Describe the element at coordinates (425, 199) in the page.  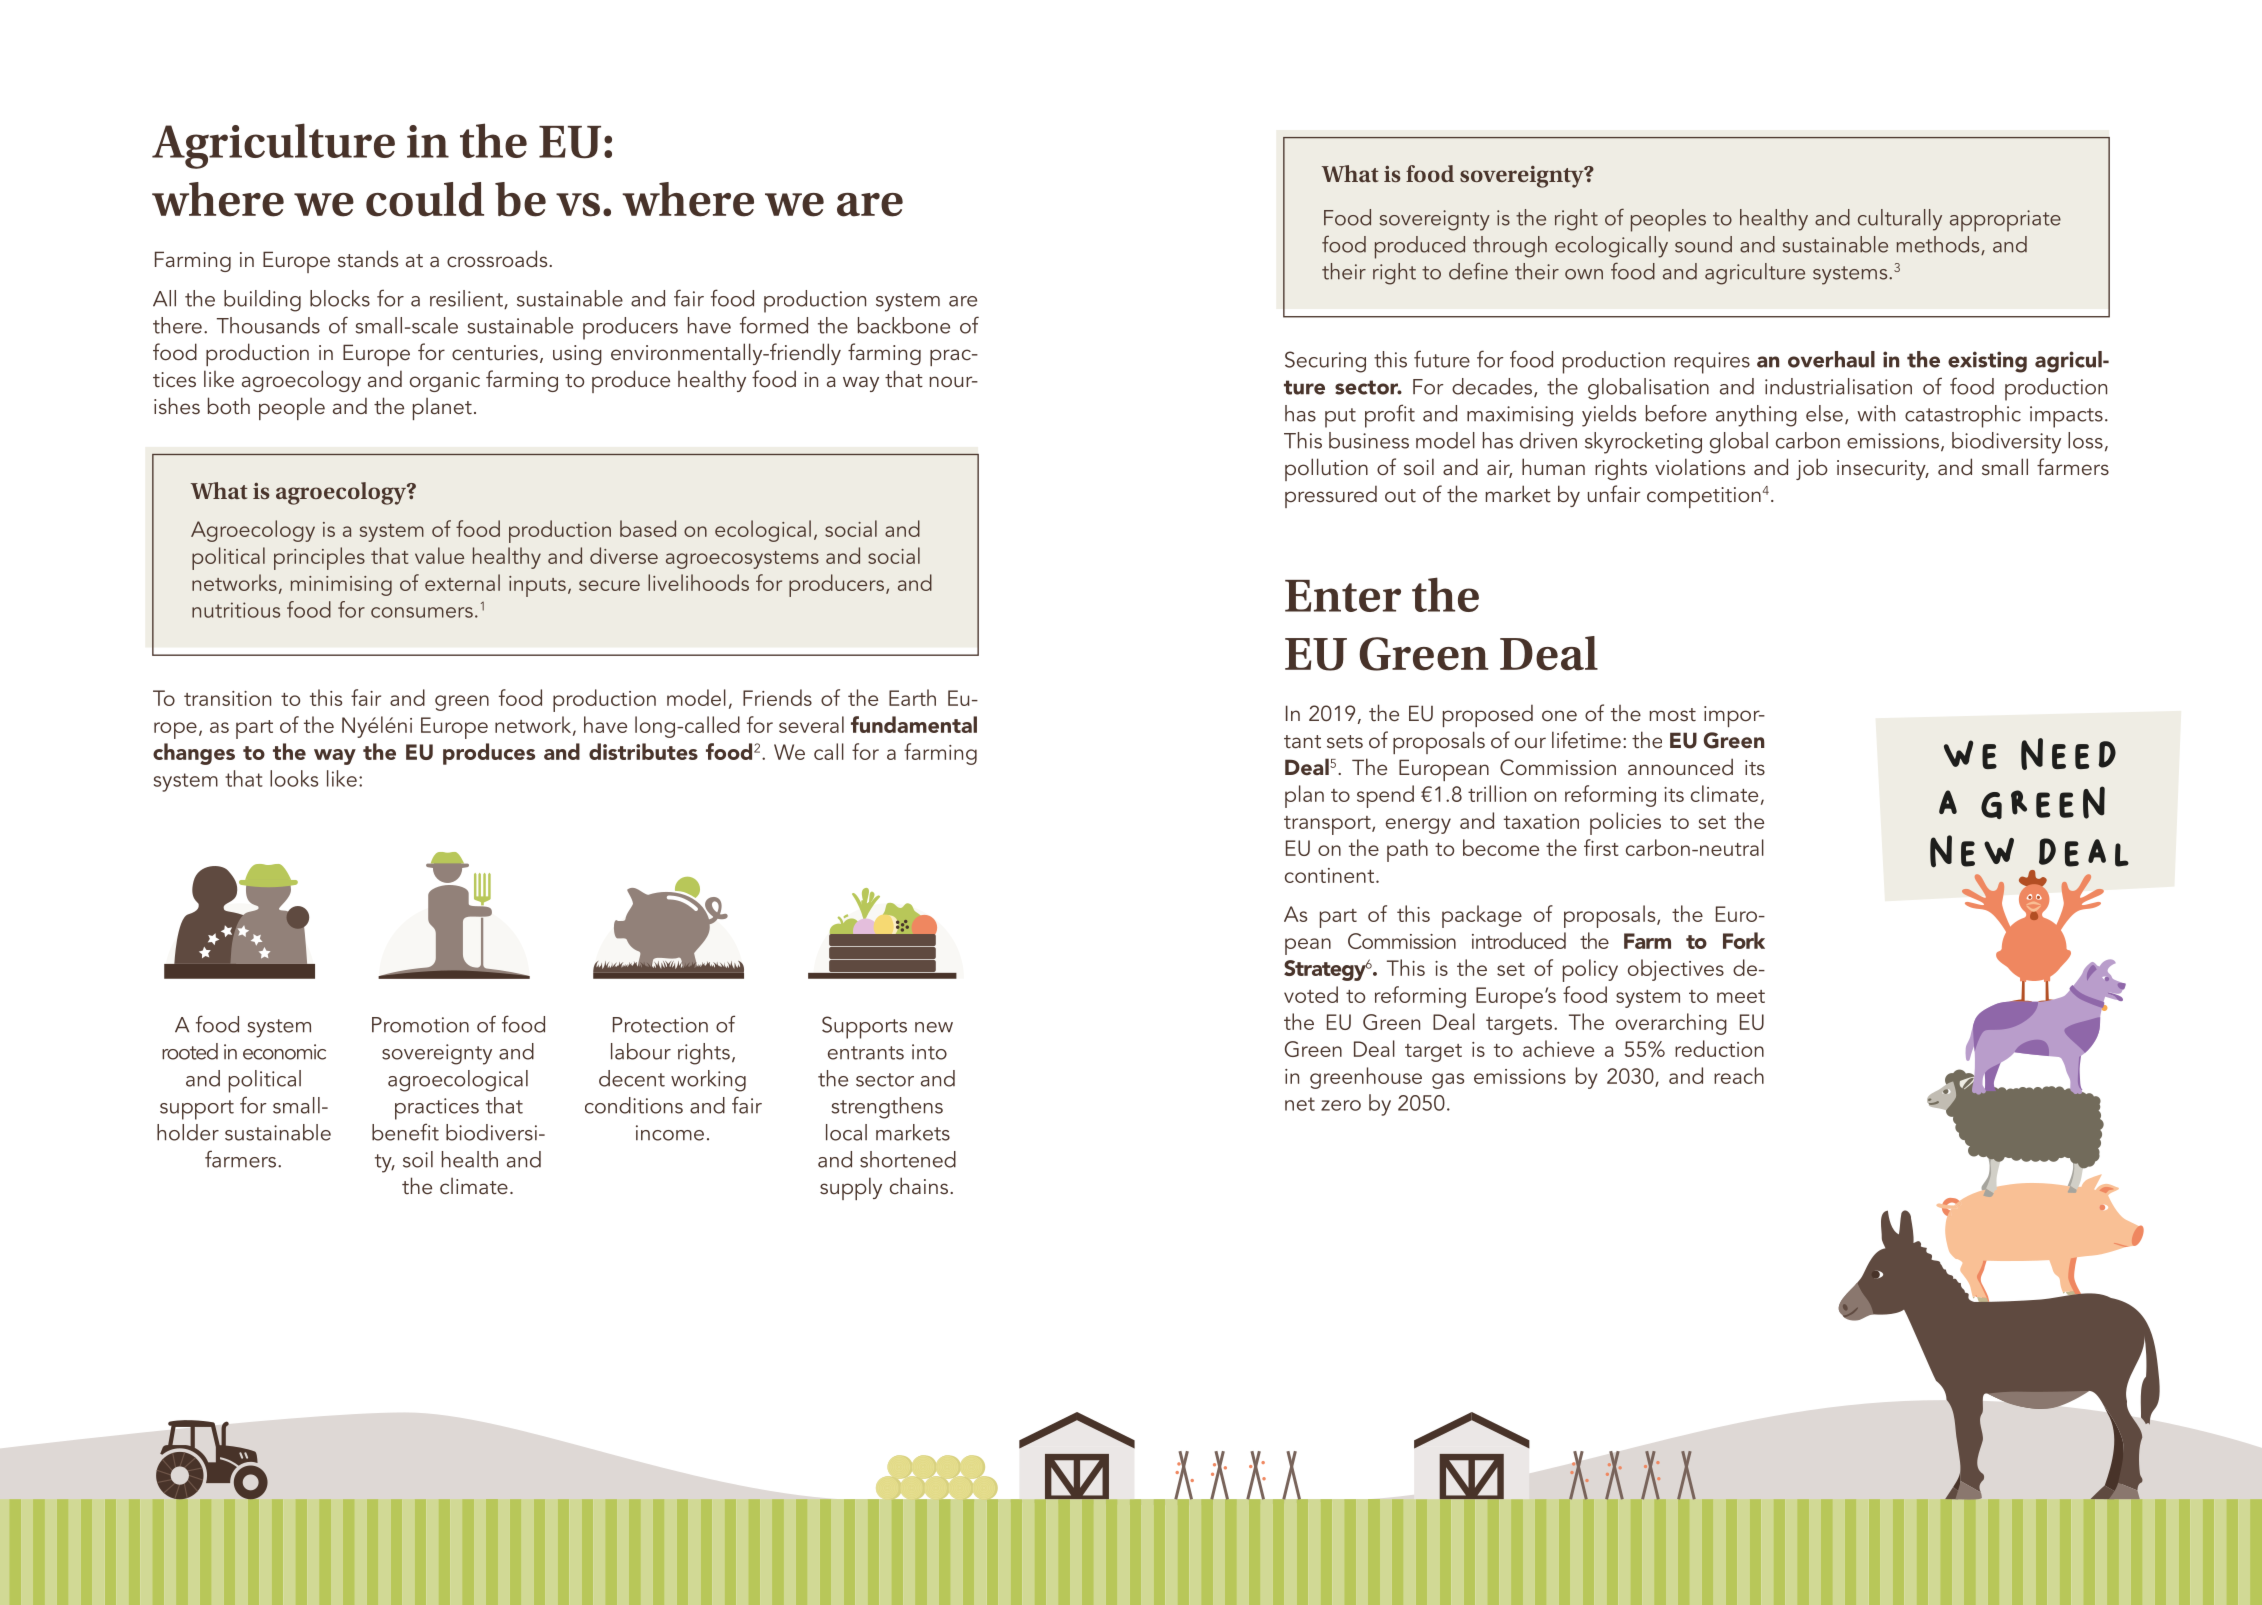
I see `could` at that location.
